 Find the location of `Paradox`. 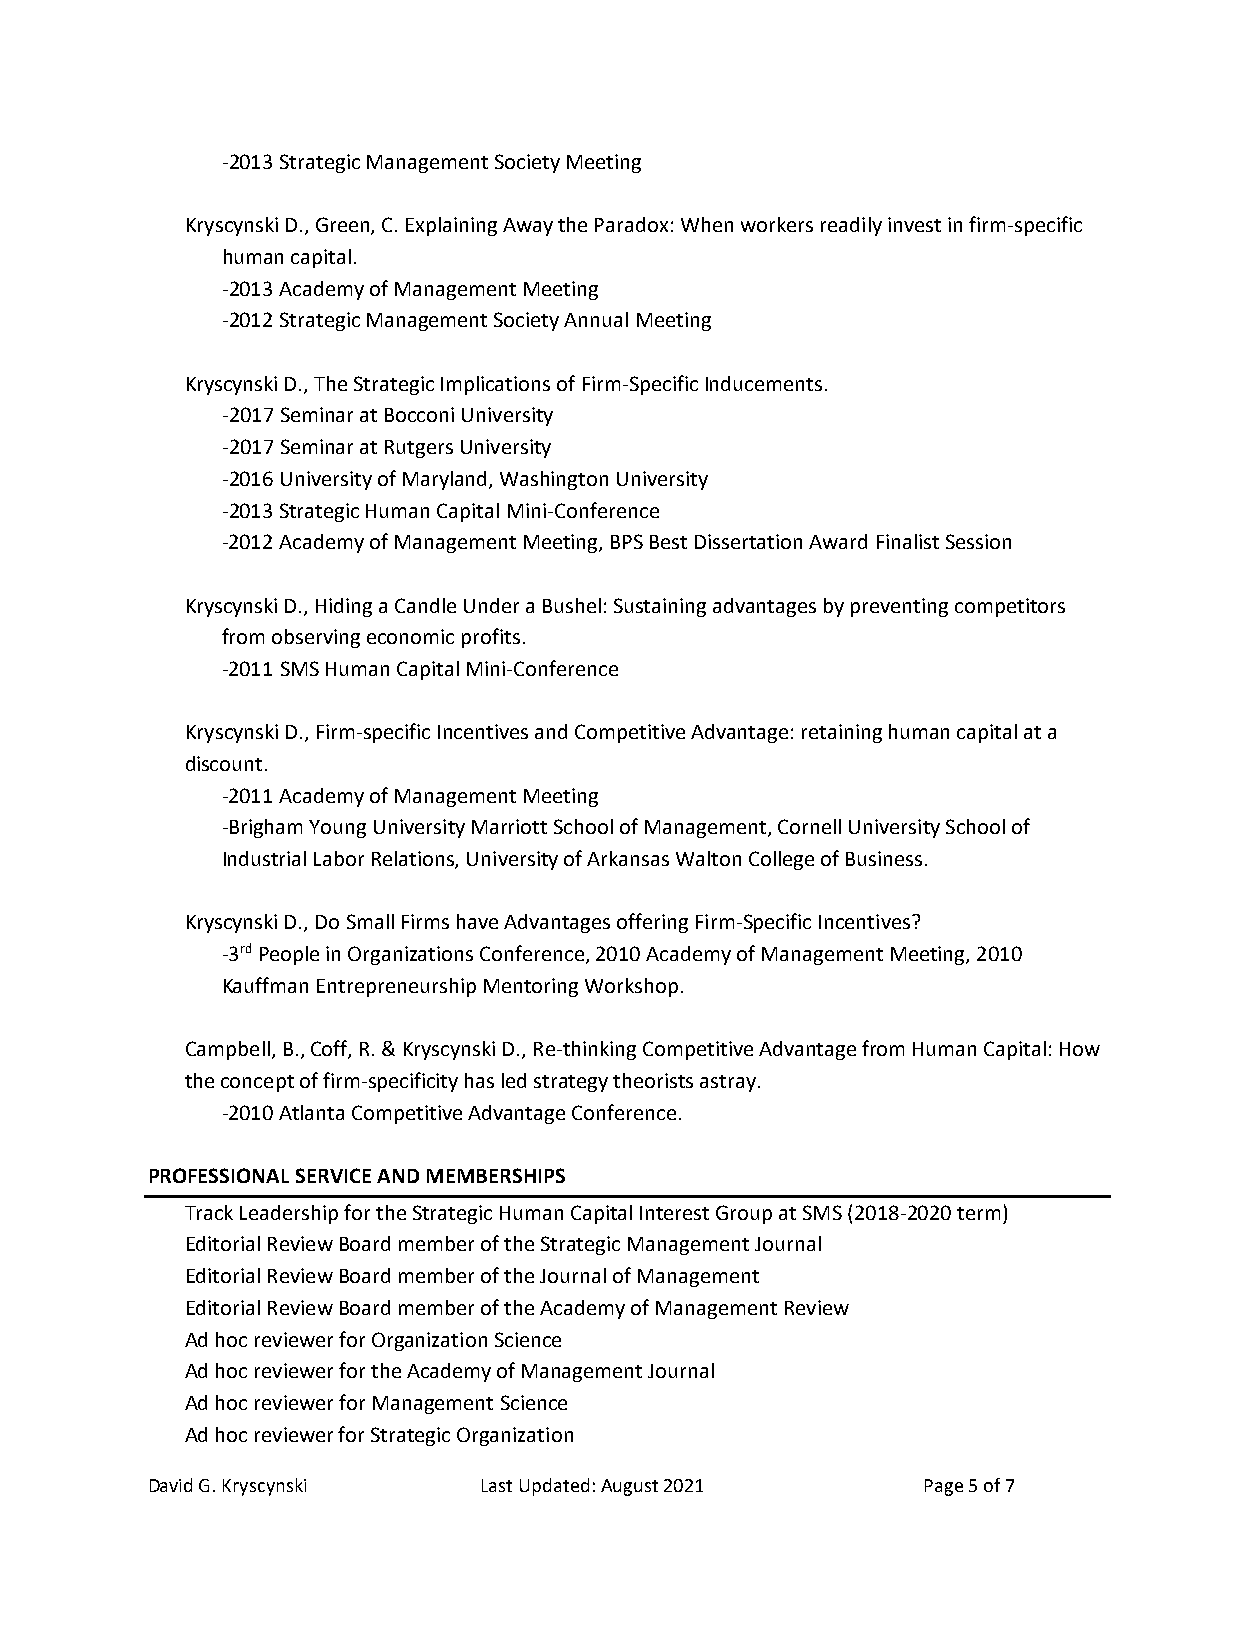

Paradox is located at coordinates (631, 224).
